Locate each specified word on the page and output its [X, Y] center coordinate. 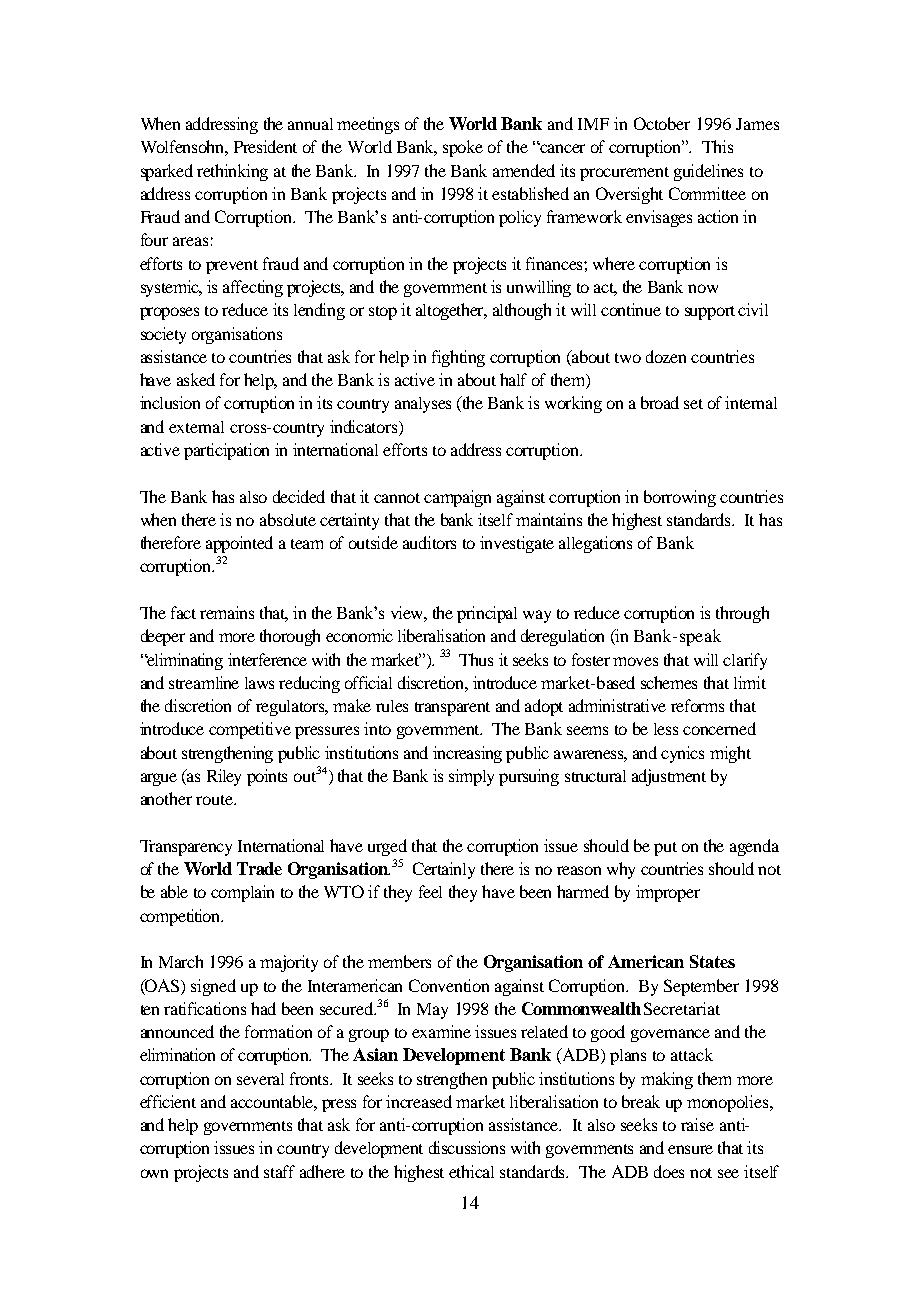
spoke [463, 148]
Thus [476, 659]
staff [279, 1171]
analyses [423, 405]
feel [430, 891]
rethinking [232, 172]
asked [196, 379]
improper [668, 893]
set [693, 404]
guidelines [708, 172]
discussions [467, 1147]
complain [242, 893]
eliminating [184, 661]
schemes [669, 682]
